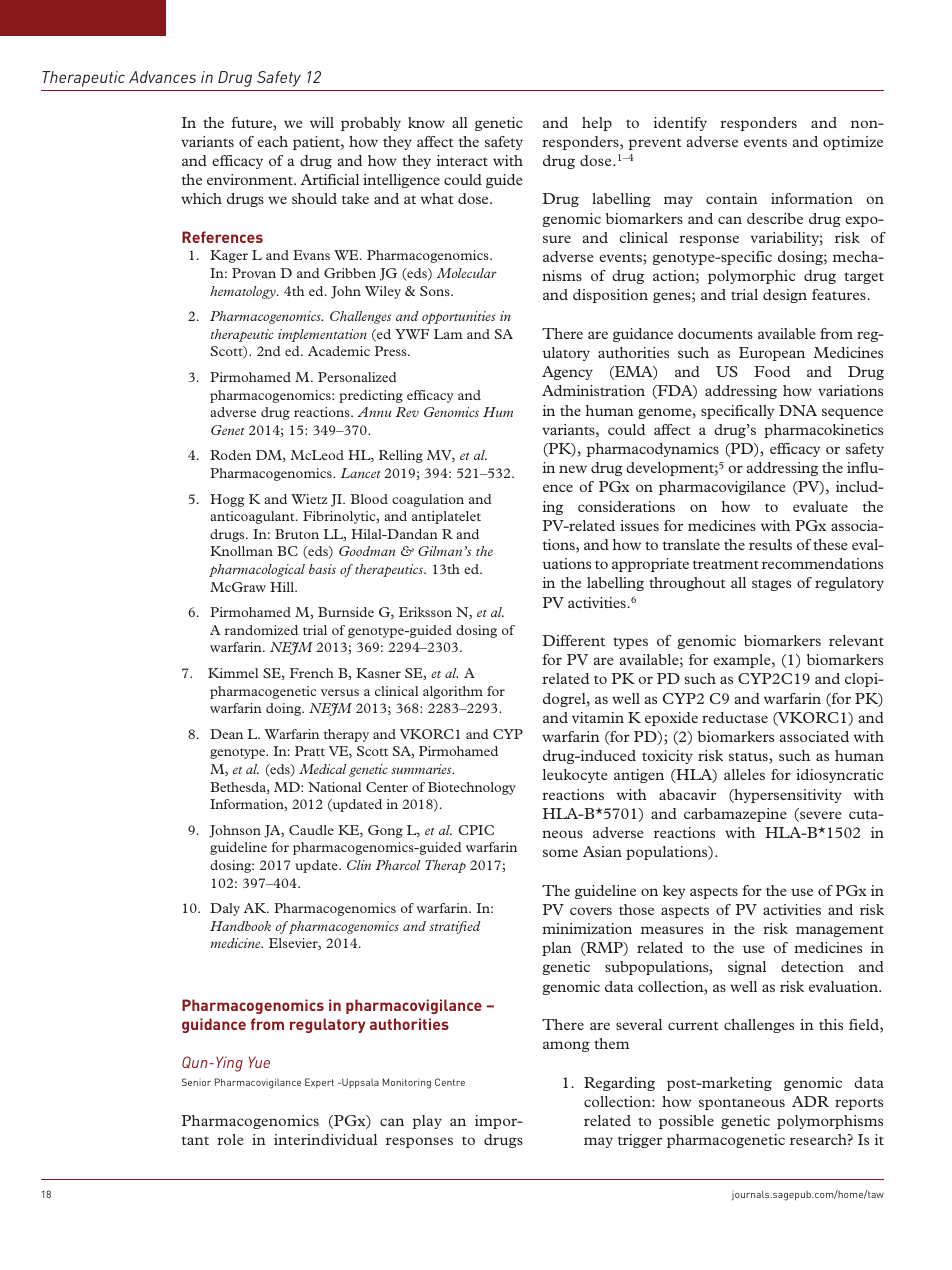  What do you see at coordinates (272, 141) in the document?
I see `each` at bounding box center [272, 141].
